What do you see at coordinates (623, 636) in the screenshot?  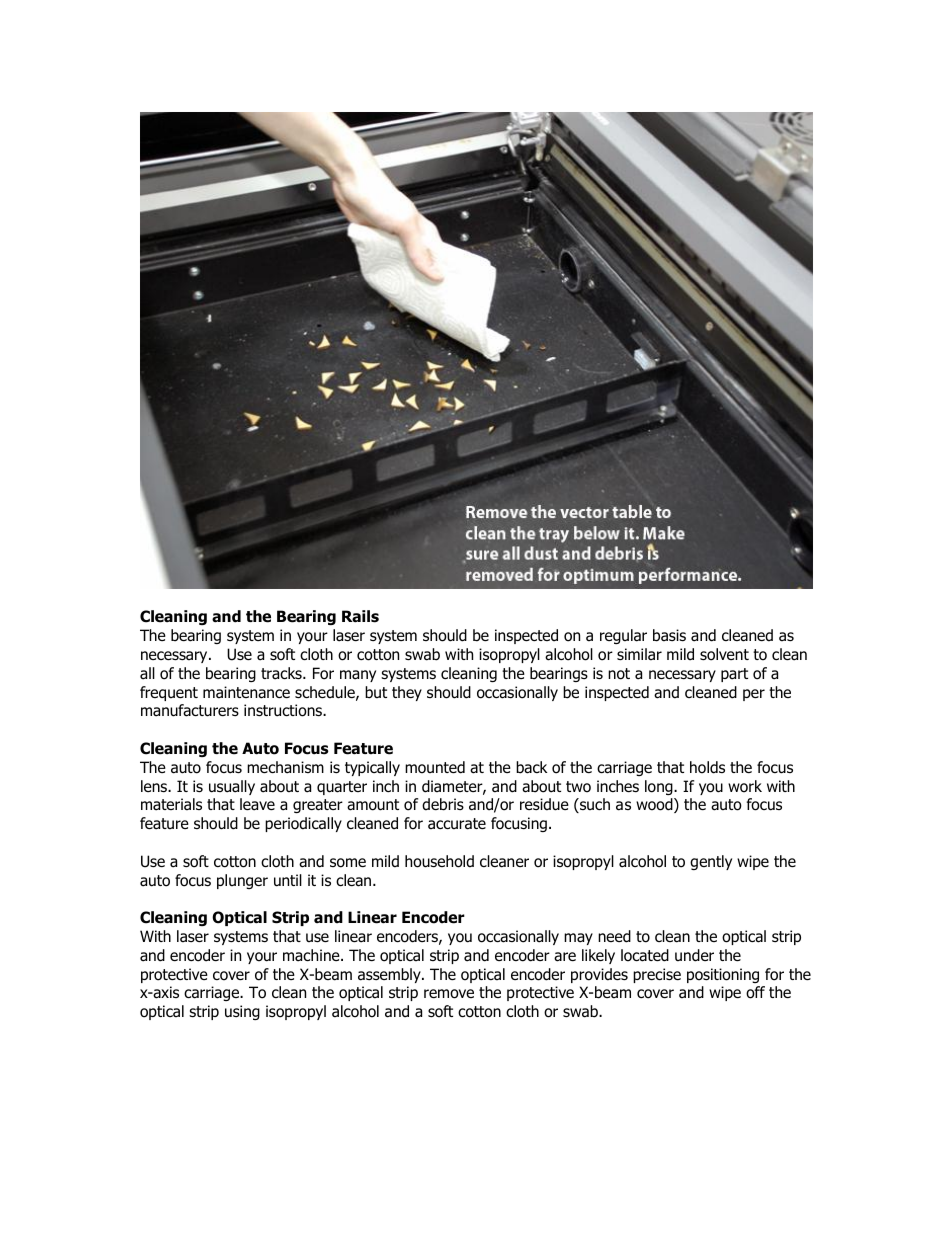 I see `regular` at bounding box center [623, 636].
